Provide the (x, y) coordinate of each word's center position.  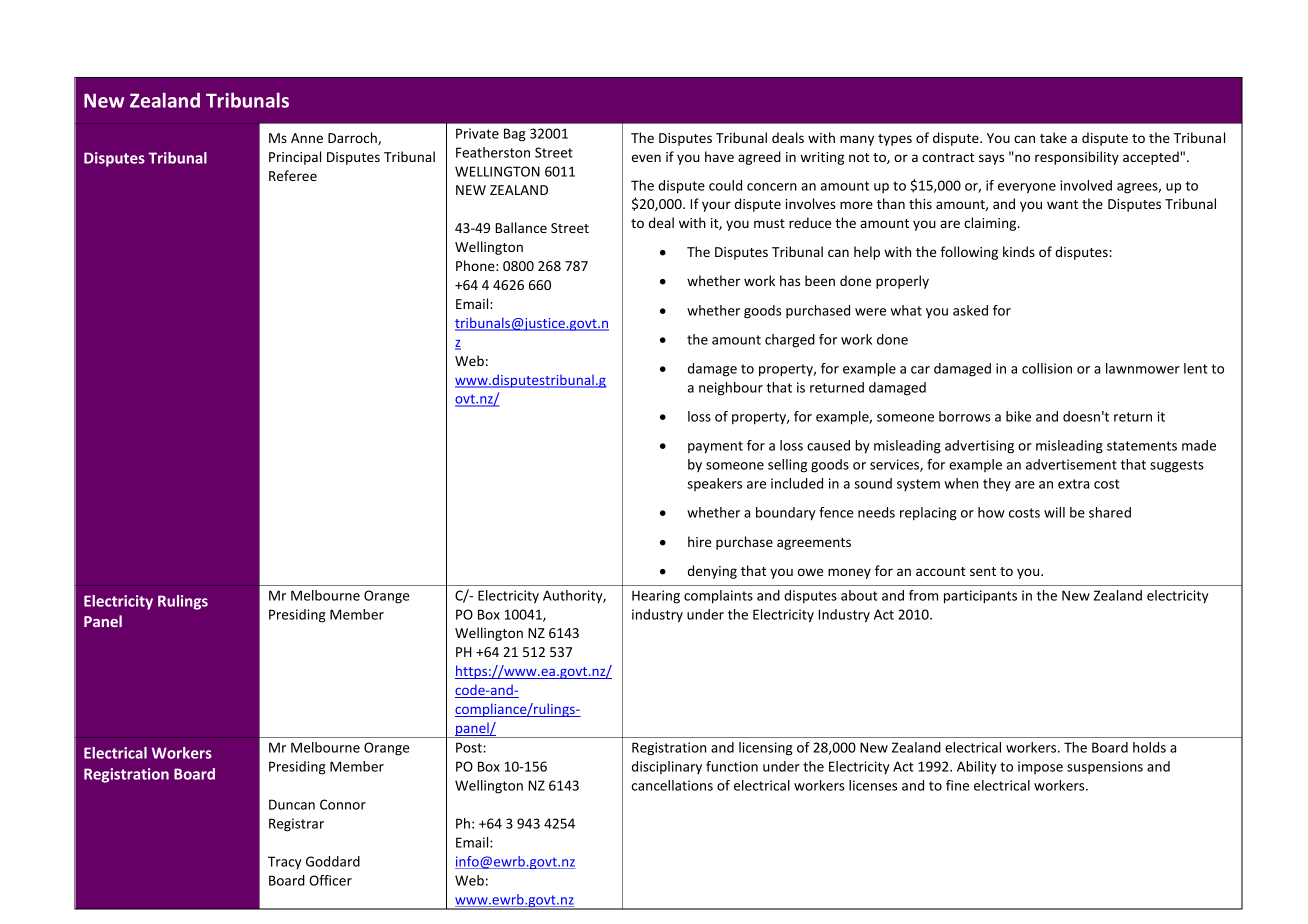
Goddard (333, 861)
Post (469, 747)
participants (980, 597)
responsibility (1077, 158)
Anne (307, 138)
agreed (759, 158)
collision (1047, 368)
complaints (718, 597)
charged (790, 341)
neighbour (731, 389)
